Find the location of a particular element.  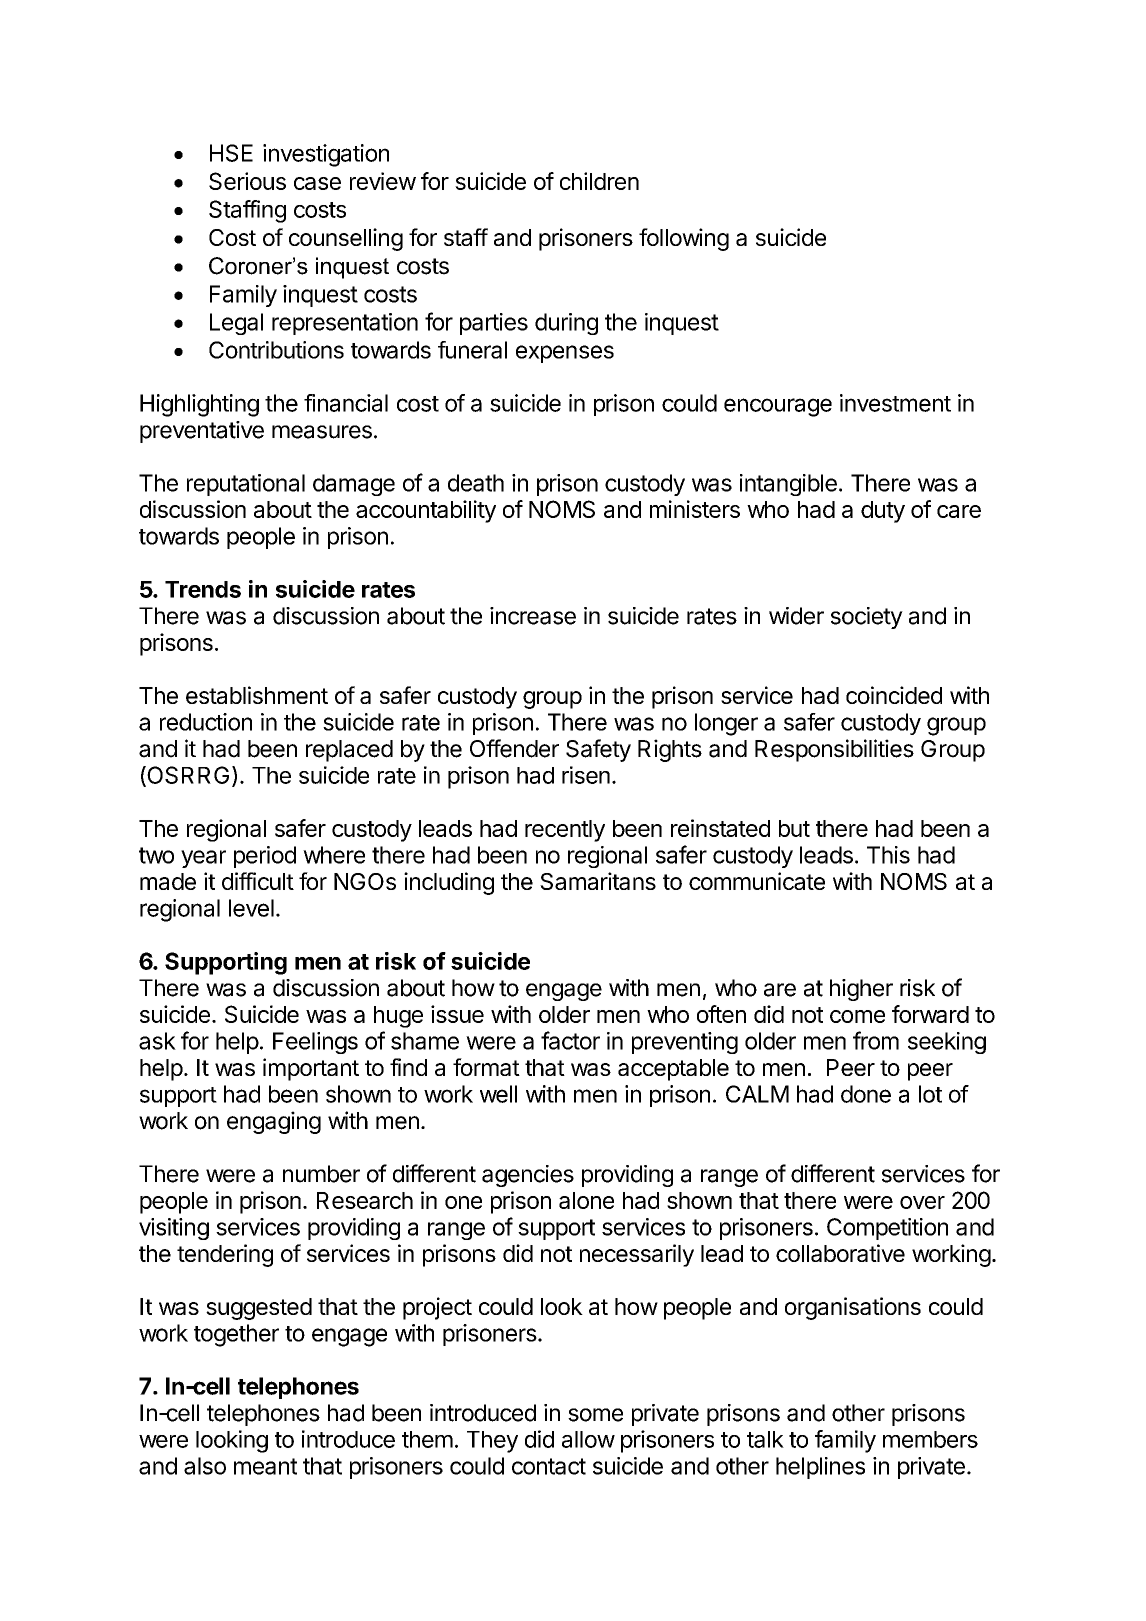

meant is located at coordinates (265, 1466).
